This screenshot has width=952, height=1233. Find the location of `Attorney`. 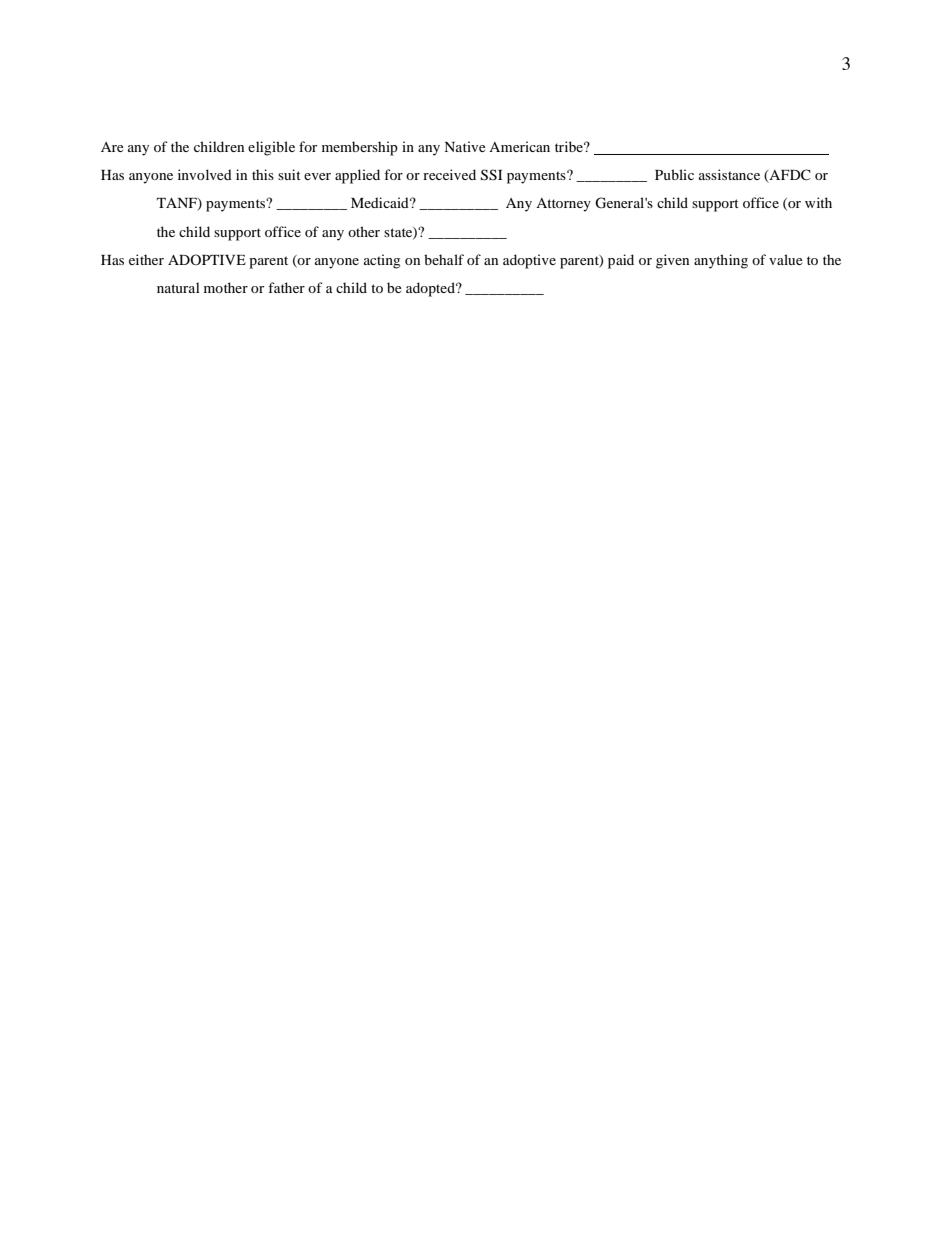

Attorney is located at coordinates (563, 205).
